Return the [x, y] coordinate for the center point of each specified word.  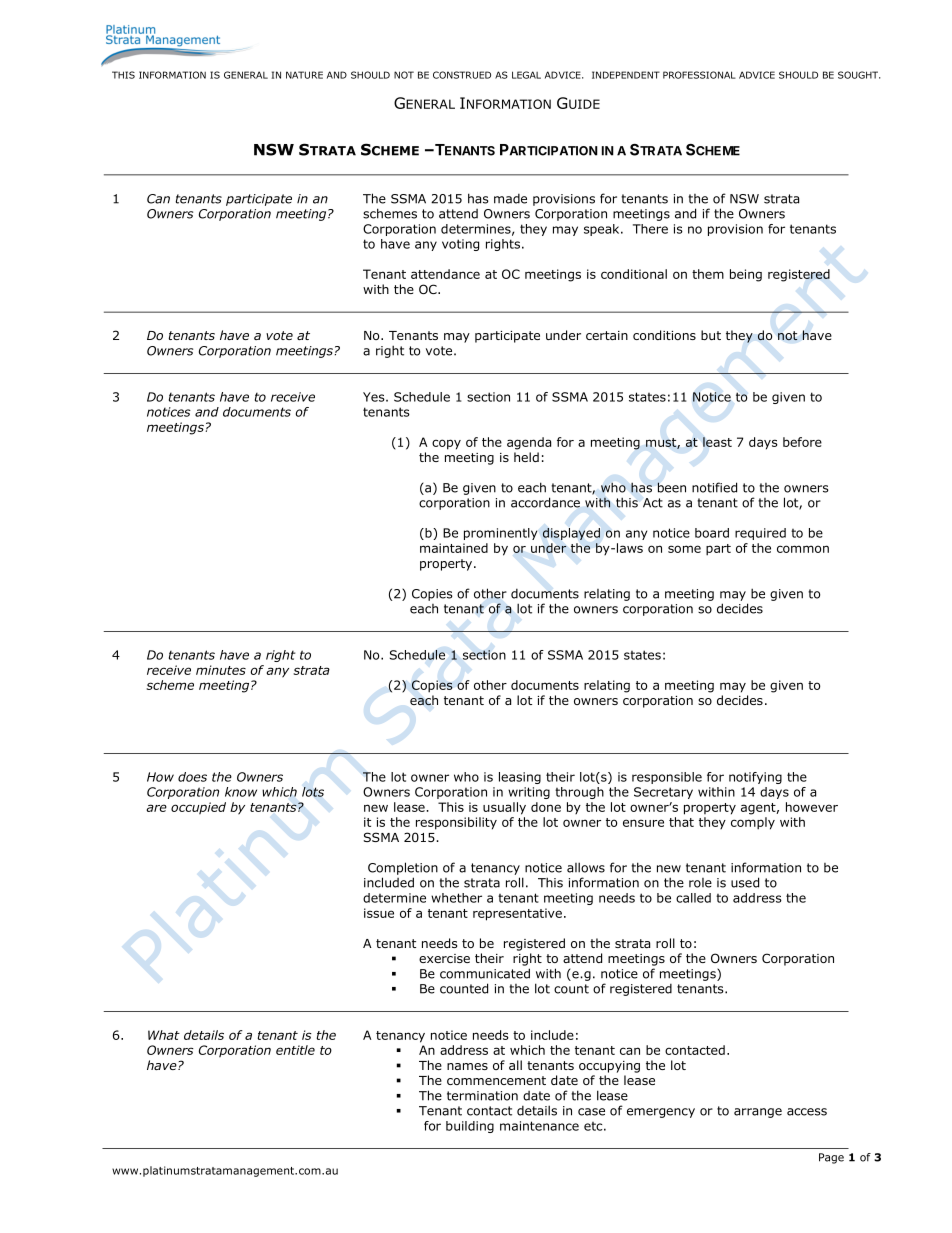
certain [607, 335]
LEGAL [526, 75]
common [803, 549]
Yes [375, 397]
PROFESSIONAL [699, 75]
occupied [198, 808]
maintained [454, 548]
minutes [221, 670]
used [745, 882]
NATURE [304, 75]
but [711, 335]
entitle [295, 1050]
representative [517, 914]
